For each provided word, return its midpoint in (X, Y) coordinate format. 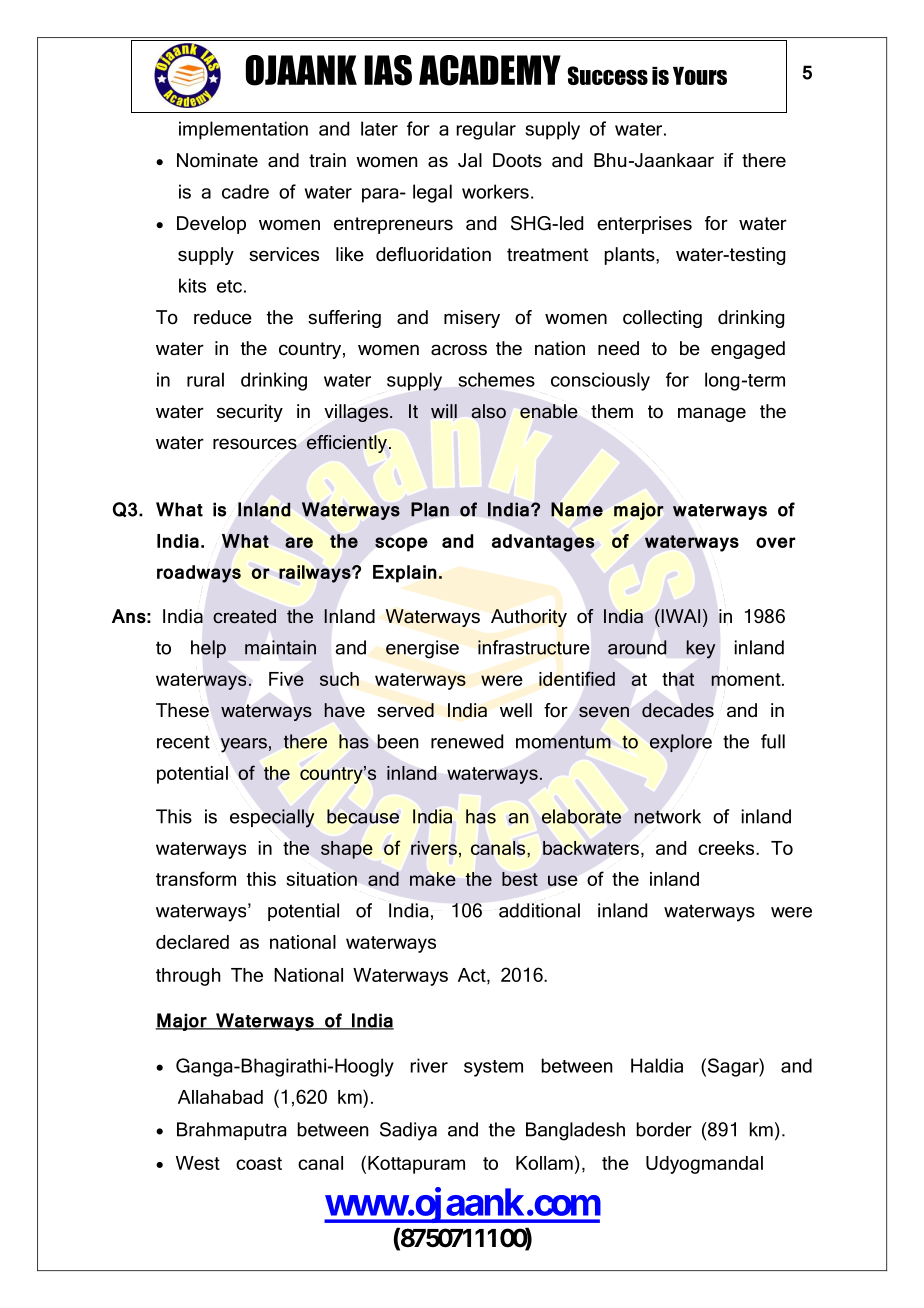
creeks (727, 848)
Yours (700, 76)
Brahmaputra (231, 1131)
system (493, 1068)
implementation (243, 130)
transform (196, 878)
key (701, 649)
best (520, 879)
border (664, 1129)
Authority (529, 618)
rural (205, 379)
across (459, 350)
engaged (748, 350)
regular (486, 130)
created (244, 616)
